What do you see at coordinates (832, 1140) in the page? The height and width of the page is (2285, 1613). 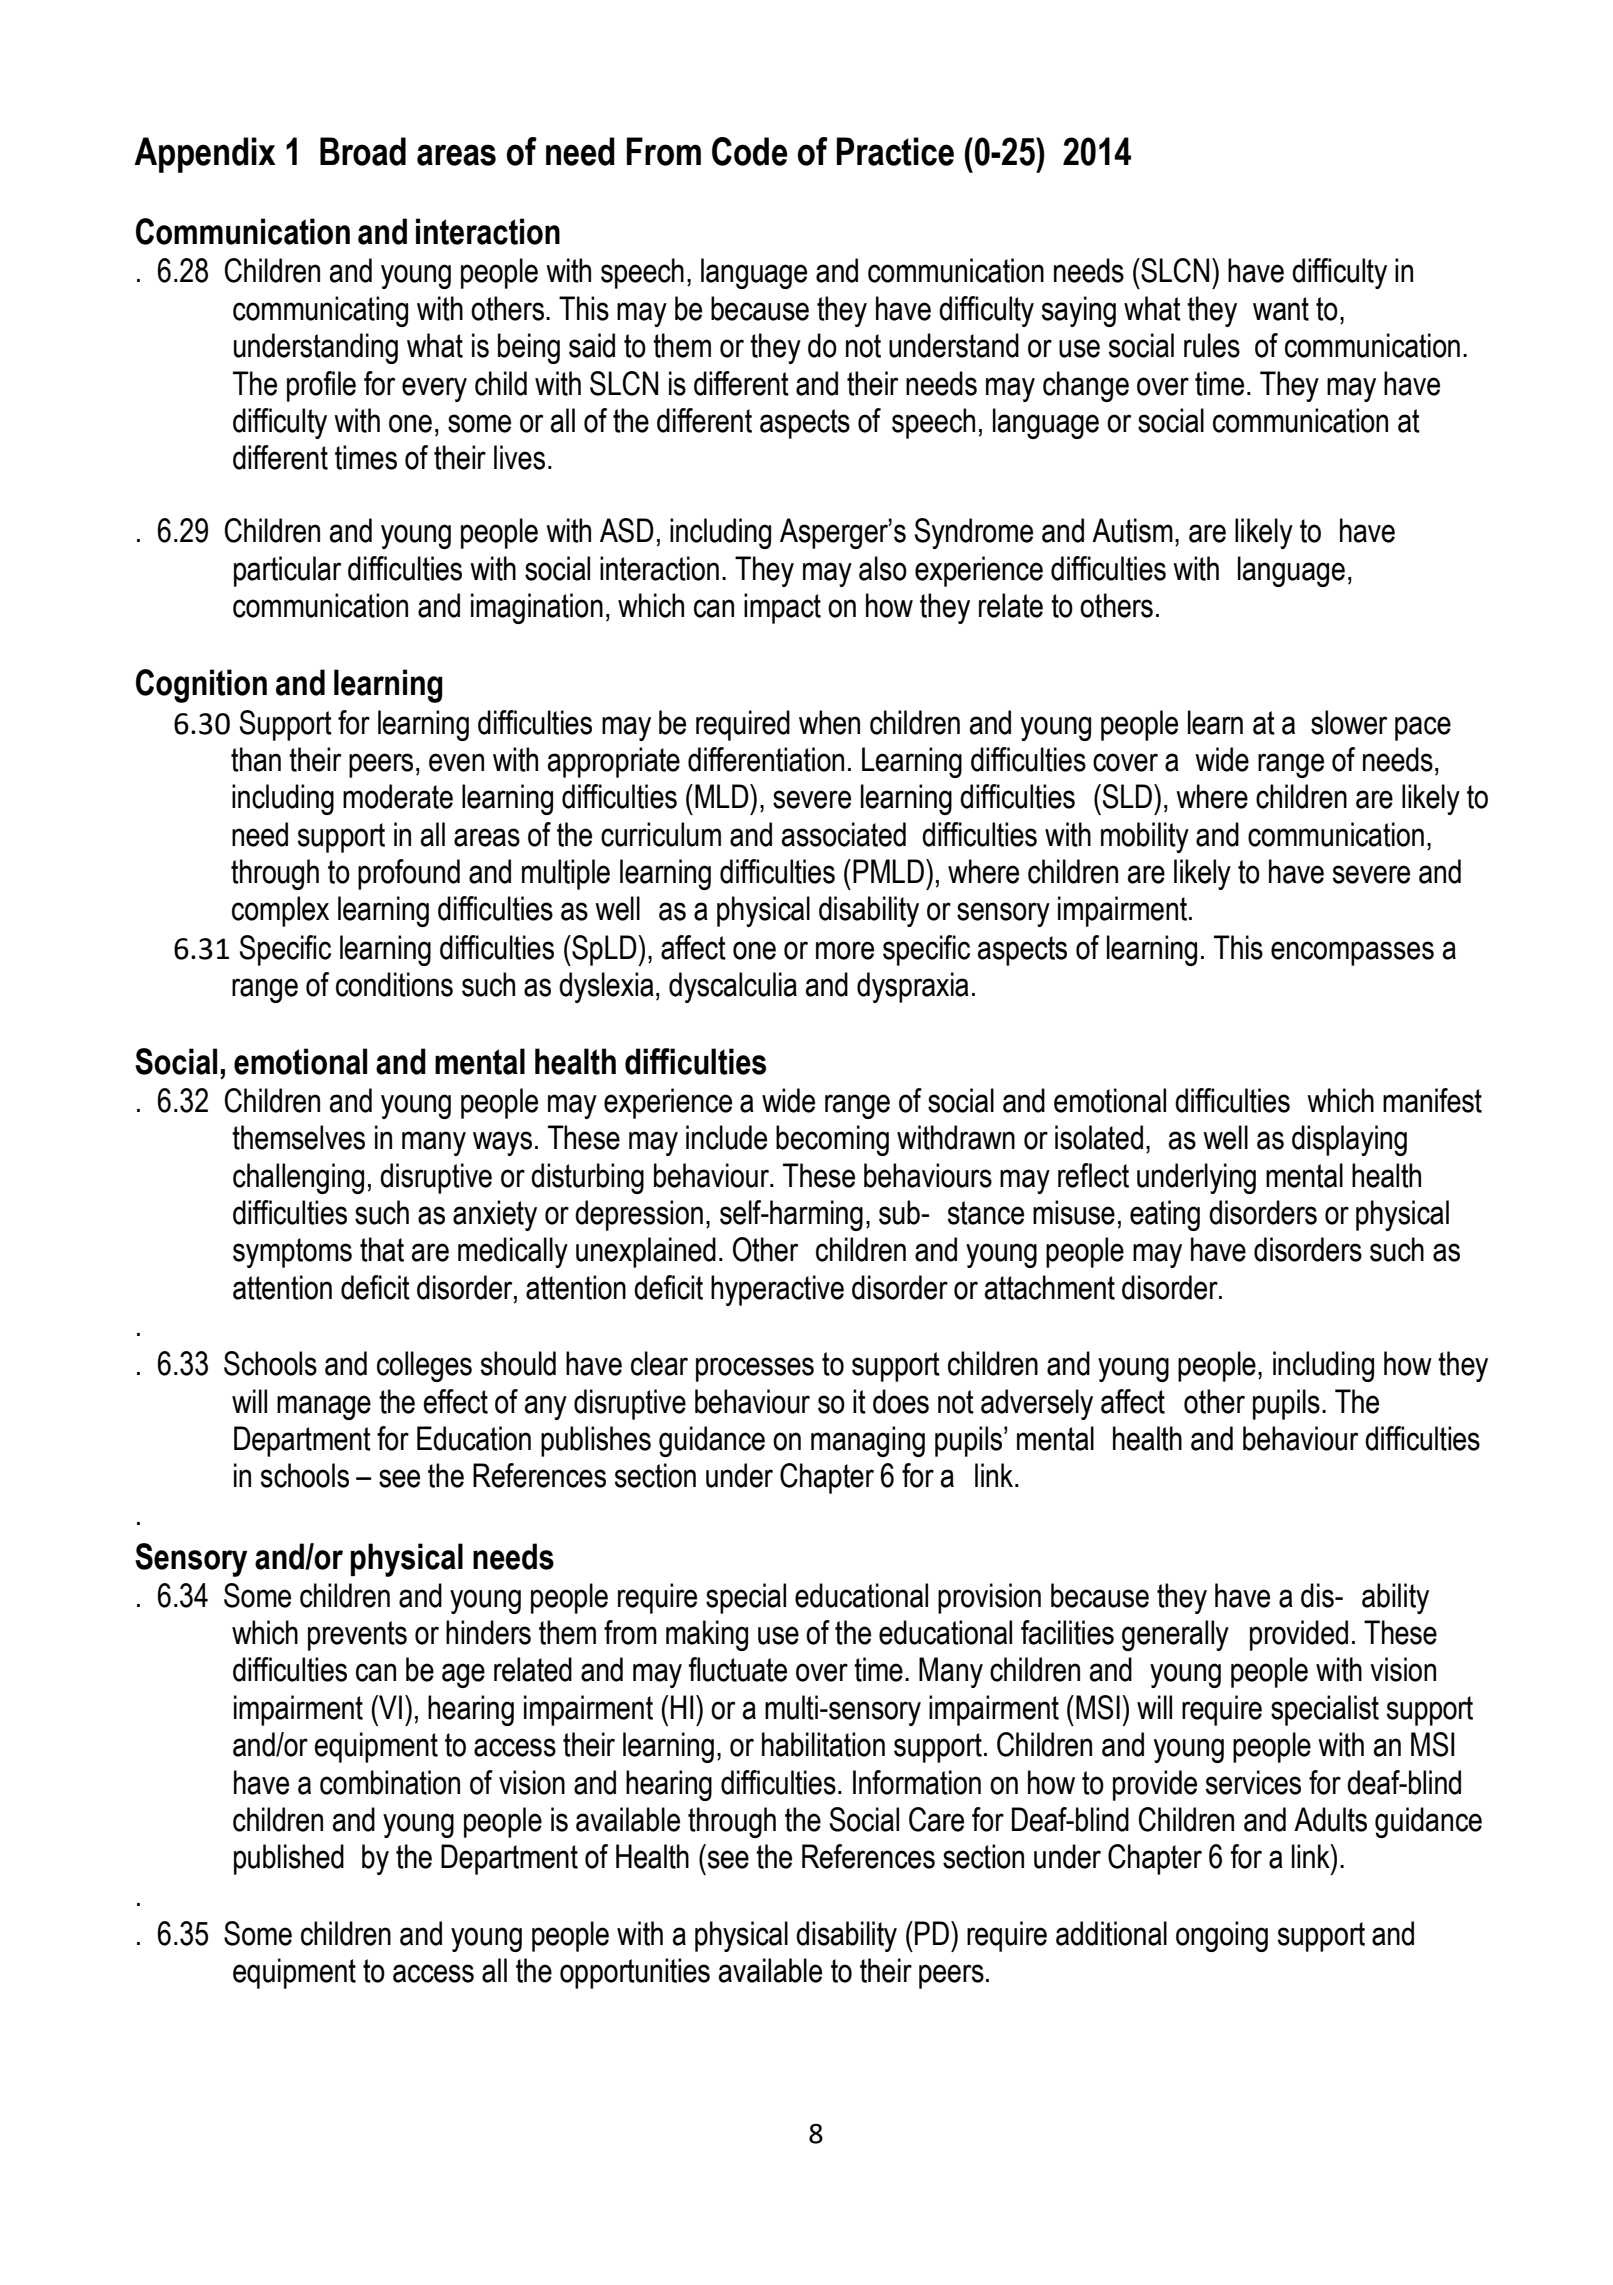 I see `becoming` at bounding box center [832, 1140].
